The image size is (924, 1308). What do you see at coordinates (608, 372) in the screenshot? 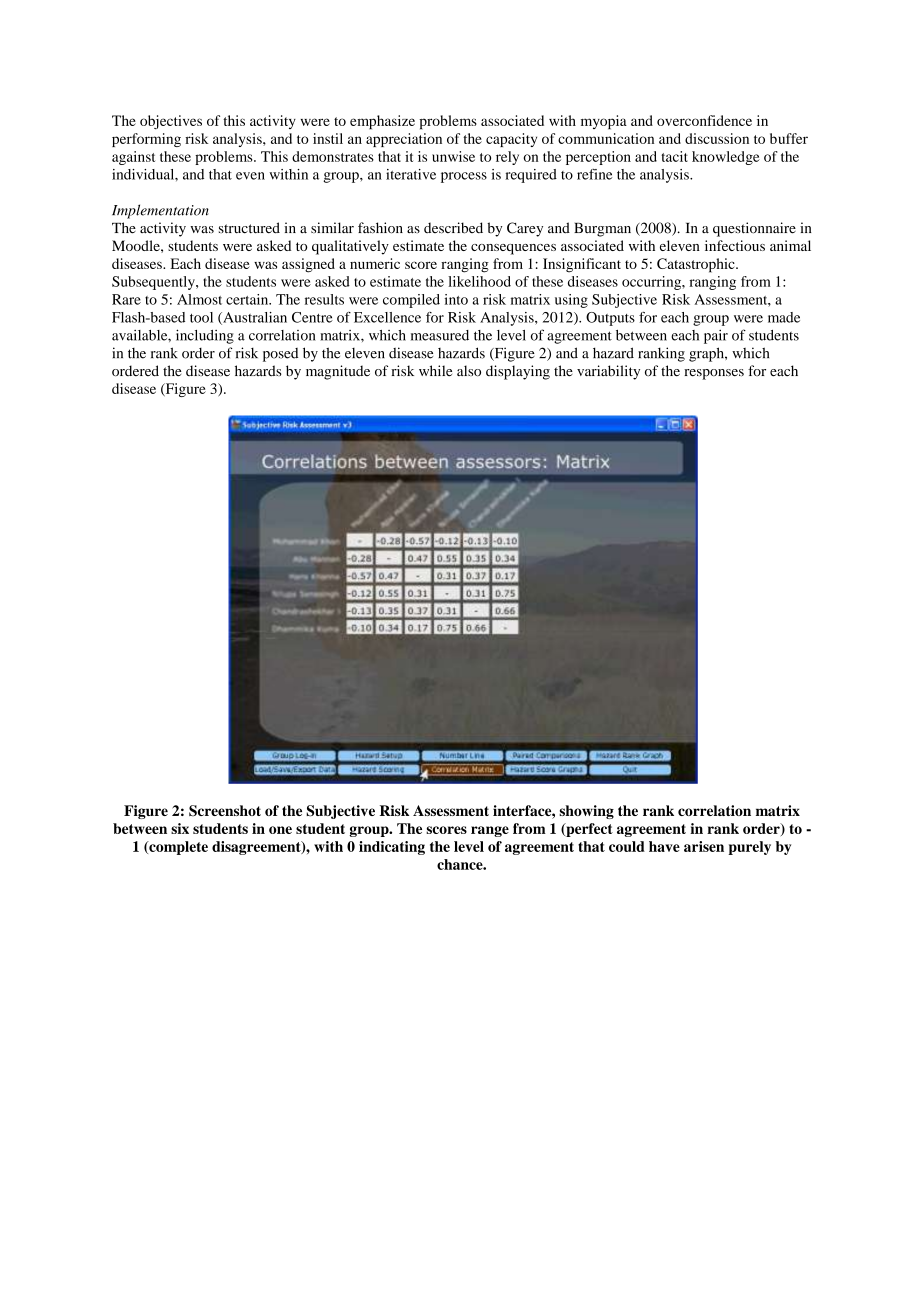
I see `variability` at bounding box center [608, 372].
